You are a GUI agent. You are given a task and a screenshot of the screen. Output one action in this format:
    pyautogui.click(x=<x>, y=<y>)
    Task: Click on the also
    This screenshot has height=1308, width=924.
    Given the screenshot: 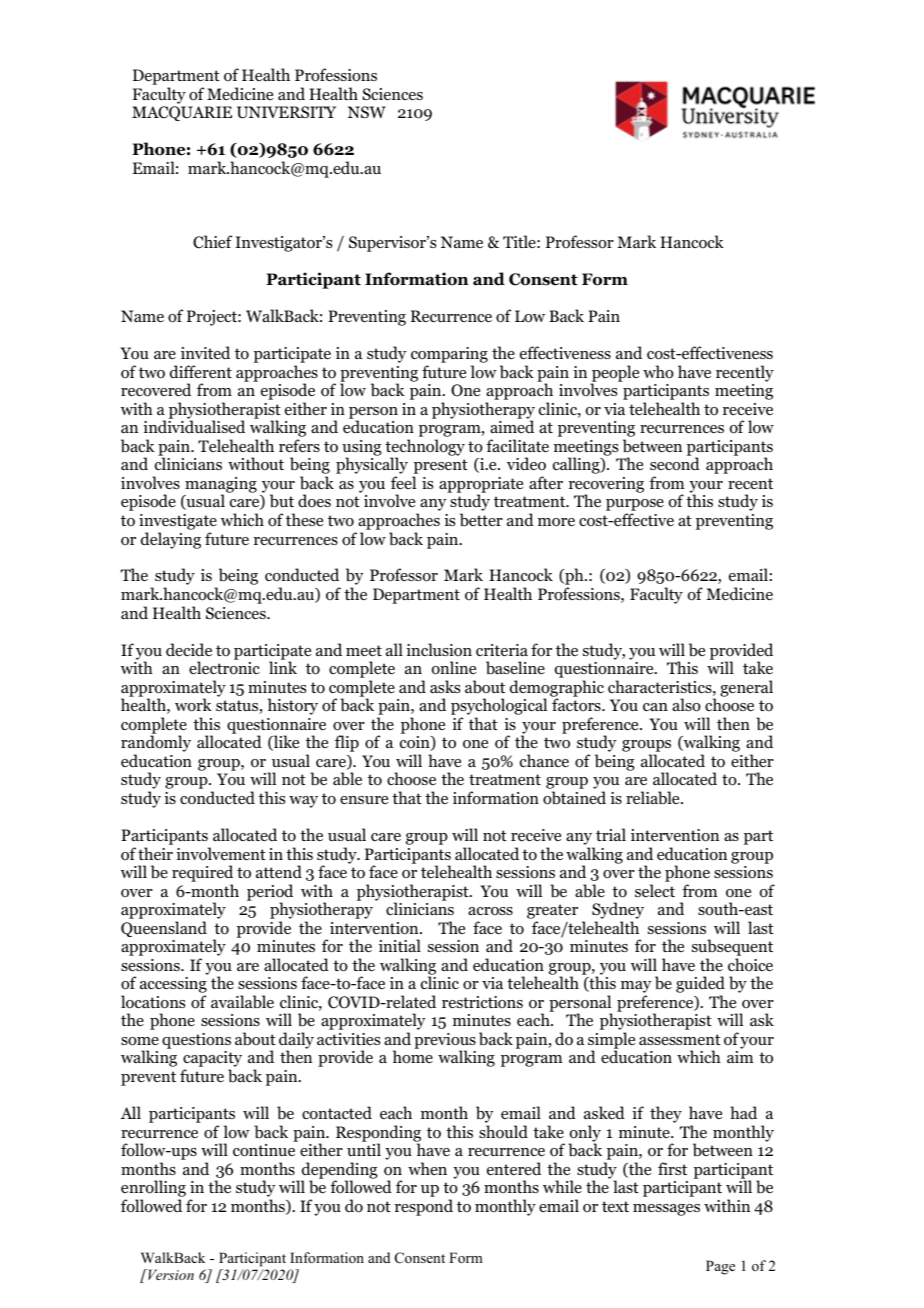 What is the action you would take?
    pyautogui.click(x=686, y=705)
